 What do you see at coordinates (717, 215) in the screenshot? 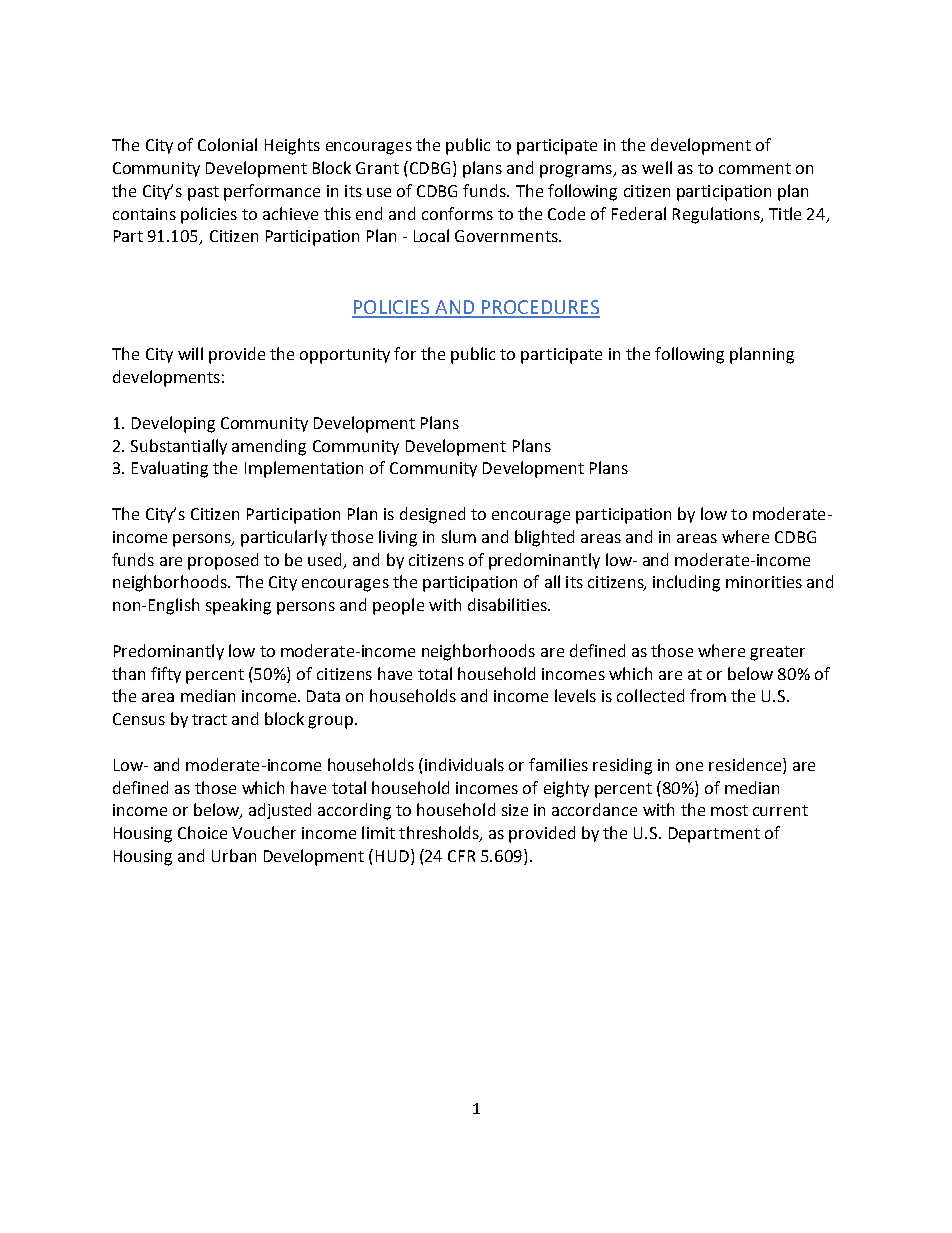
I see `Regulations` at bounding box center [717, 215].
